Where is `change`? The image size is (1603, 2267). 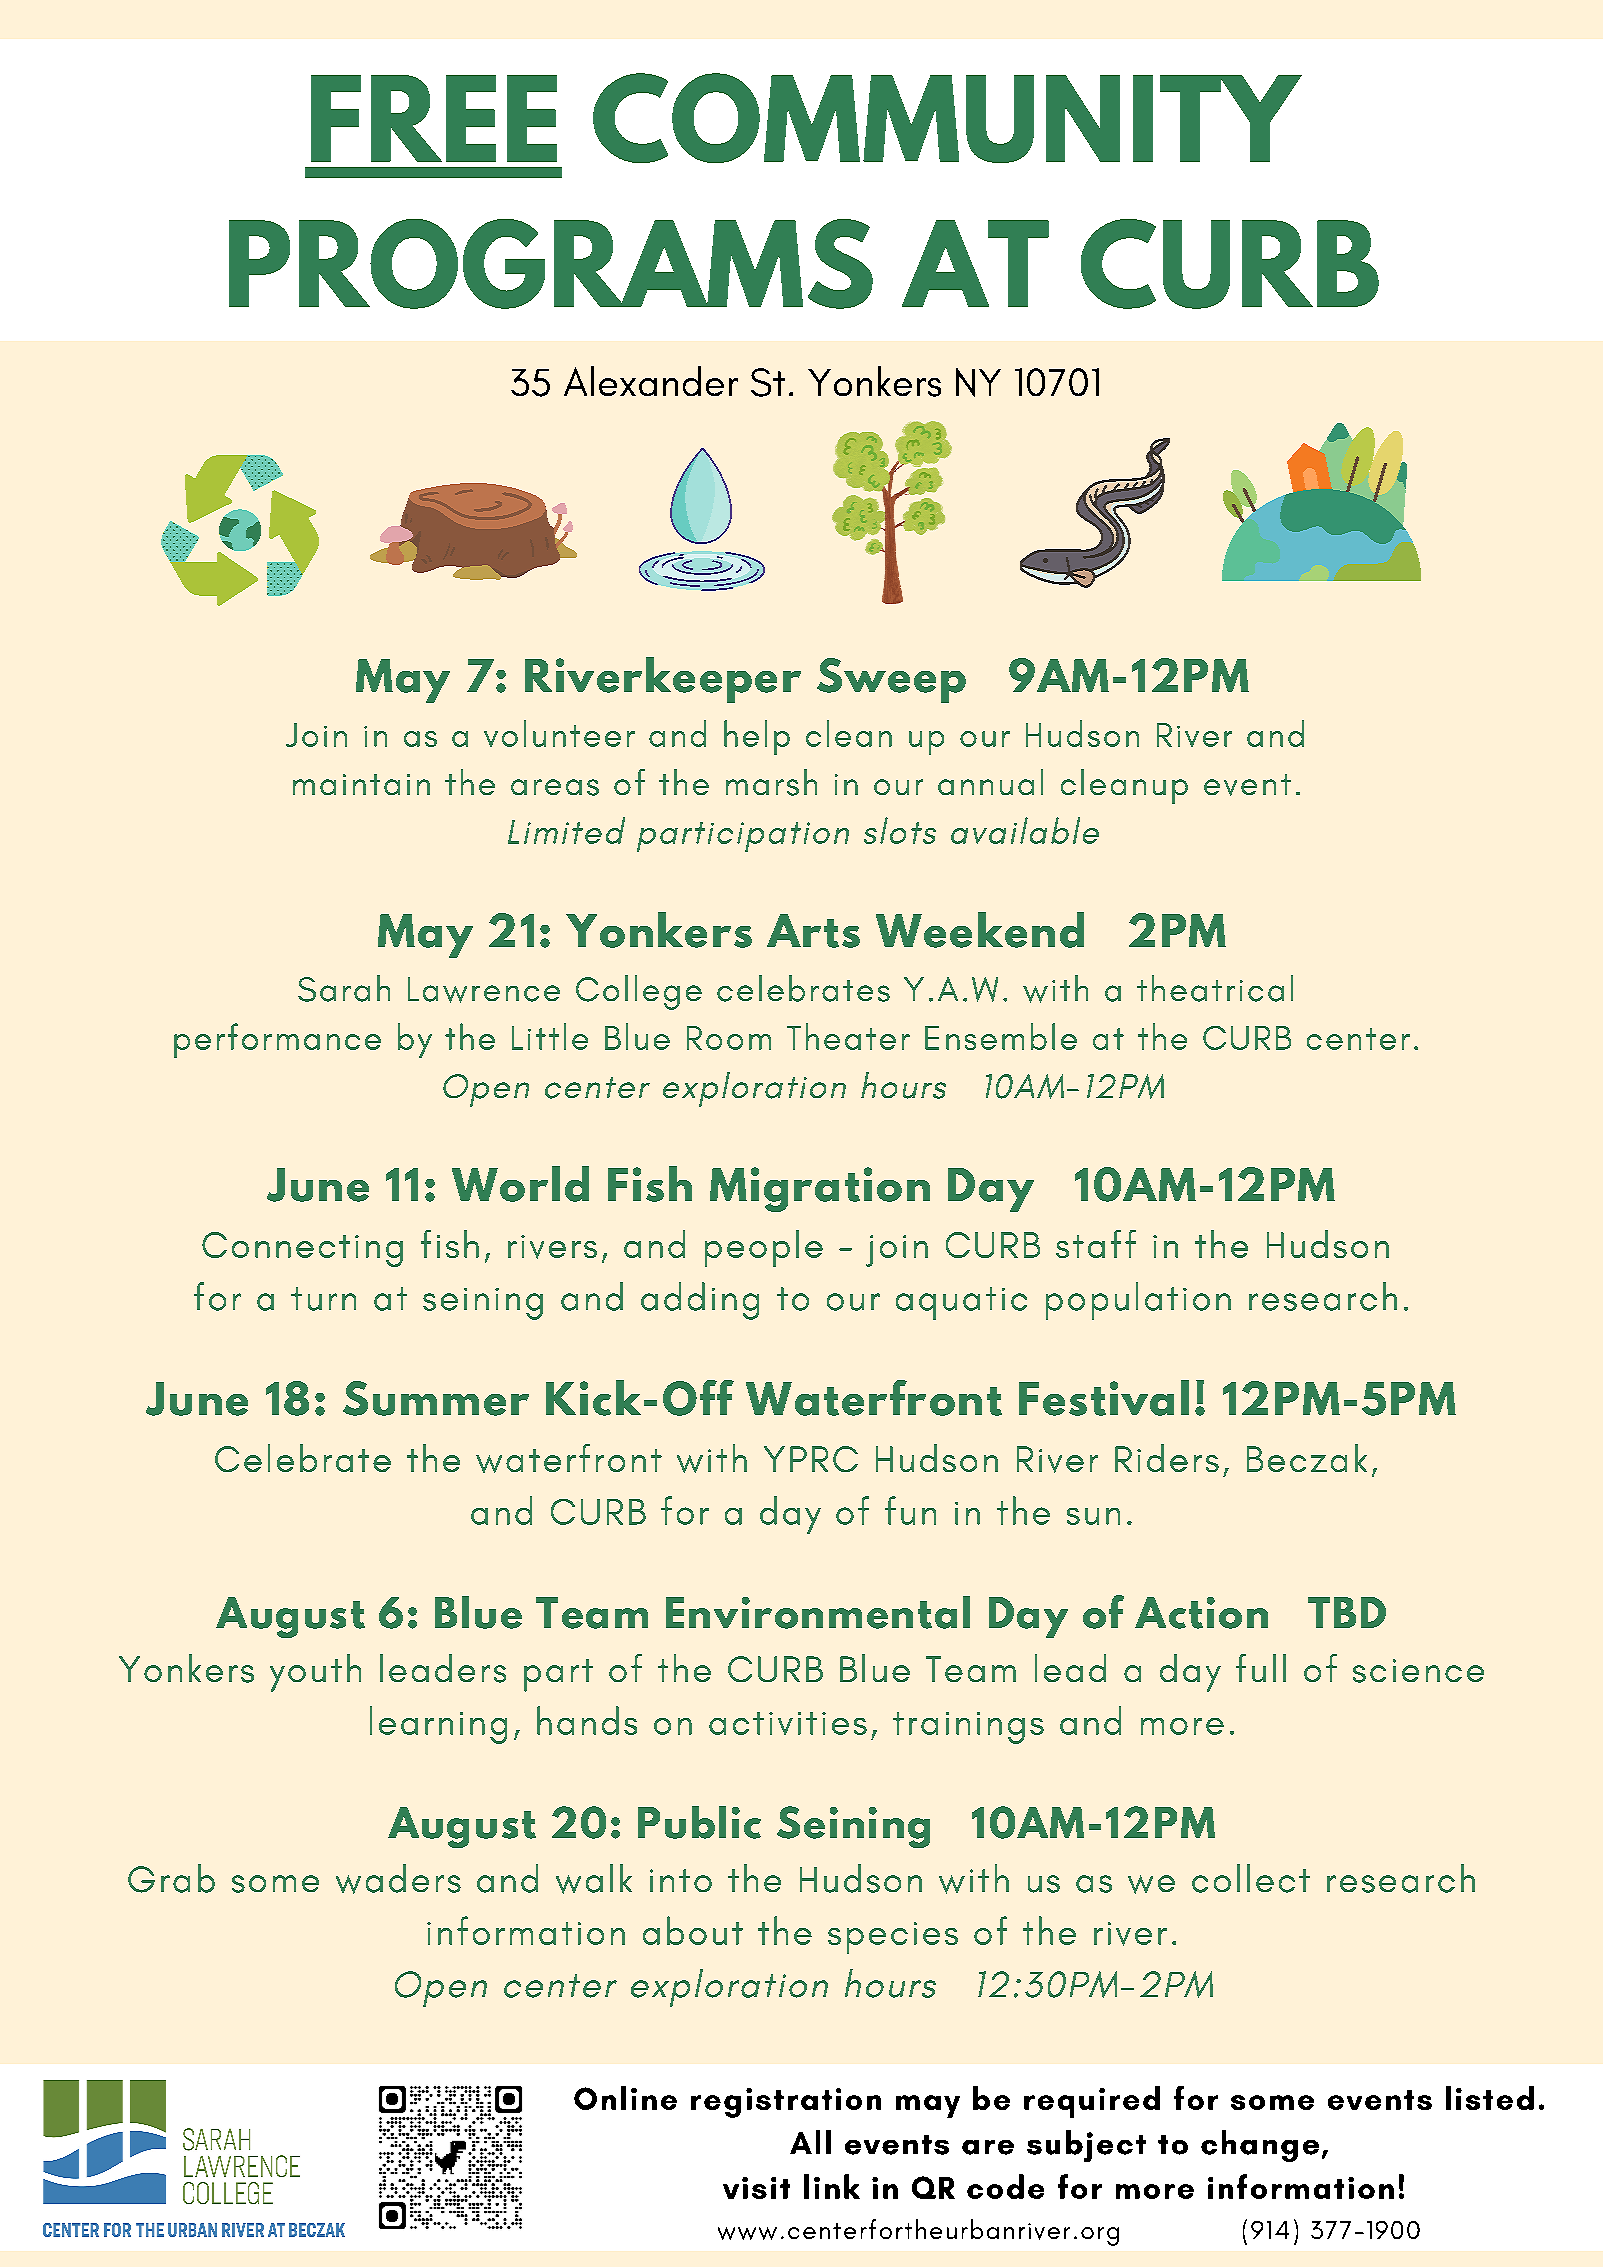 change is located at coordinates (1260, 2146).
